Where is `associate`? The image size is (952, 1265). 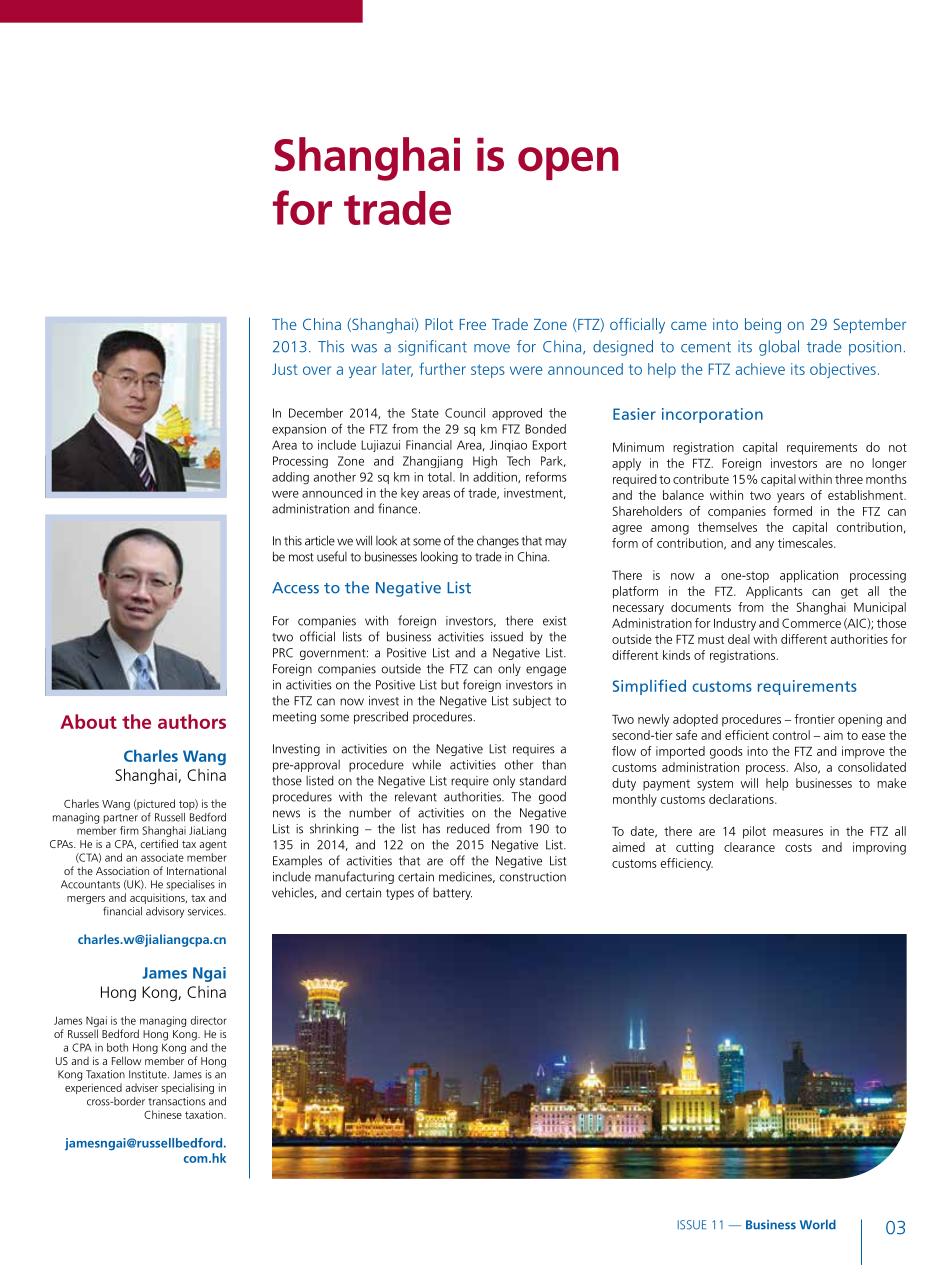 associate is located at coordinates (162, 857).
